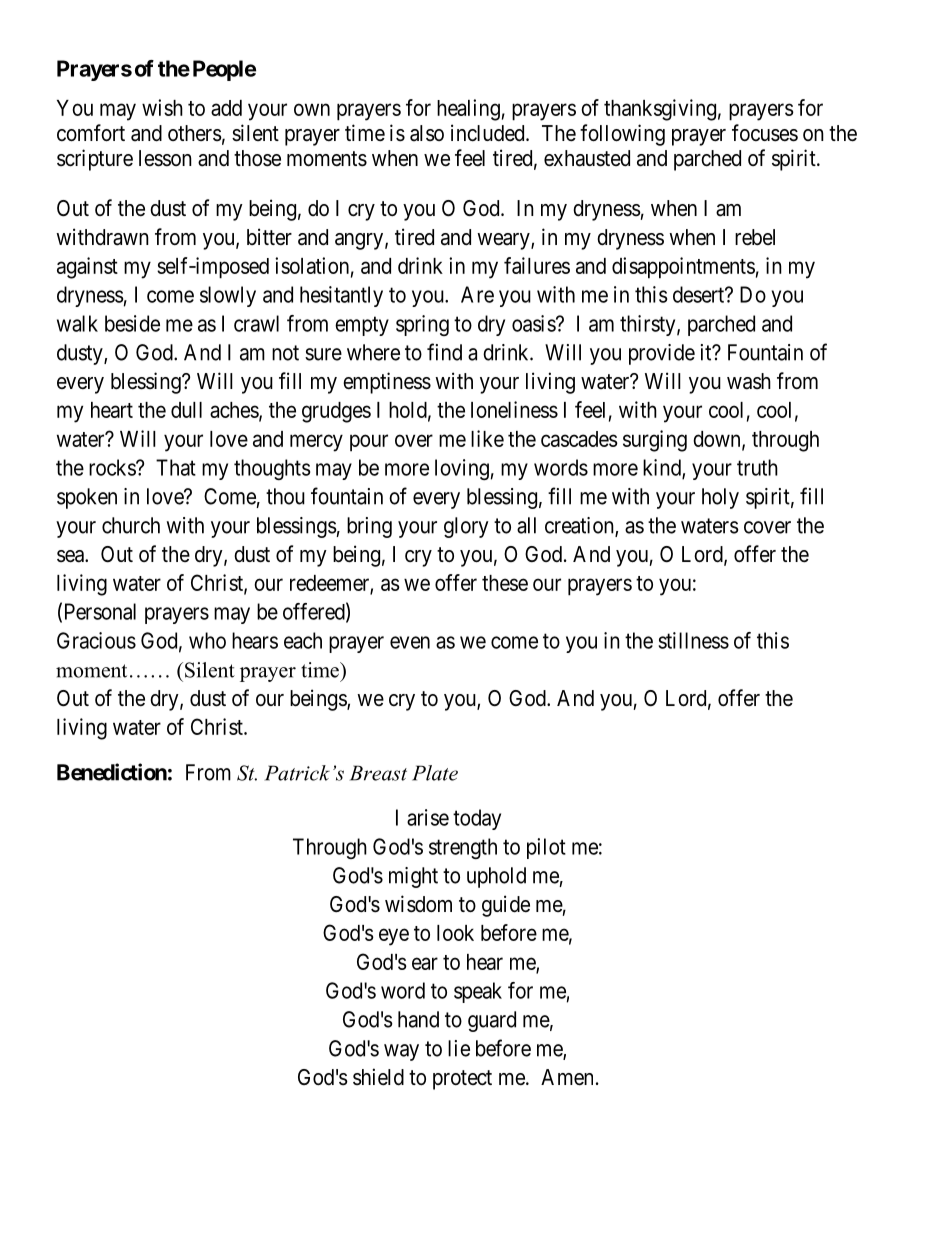 The height and width of the page is (1233, 952). What do you see at coordinates (378, 1077) in the page?
I see `shield` at bounding box center [378, 1077].
